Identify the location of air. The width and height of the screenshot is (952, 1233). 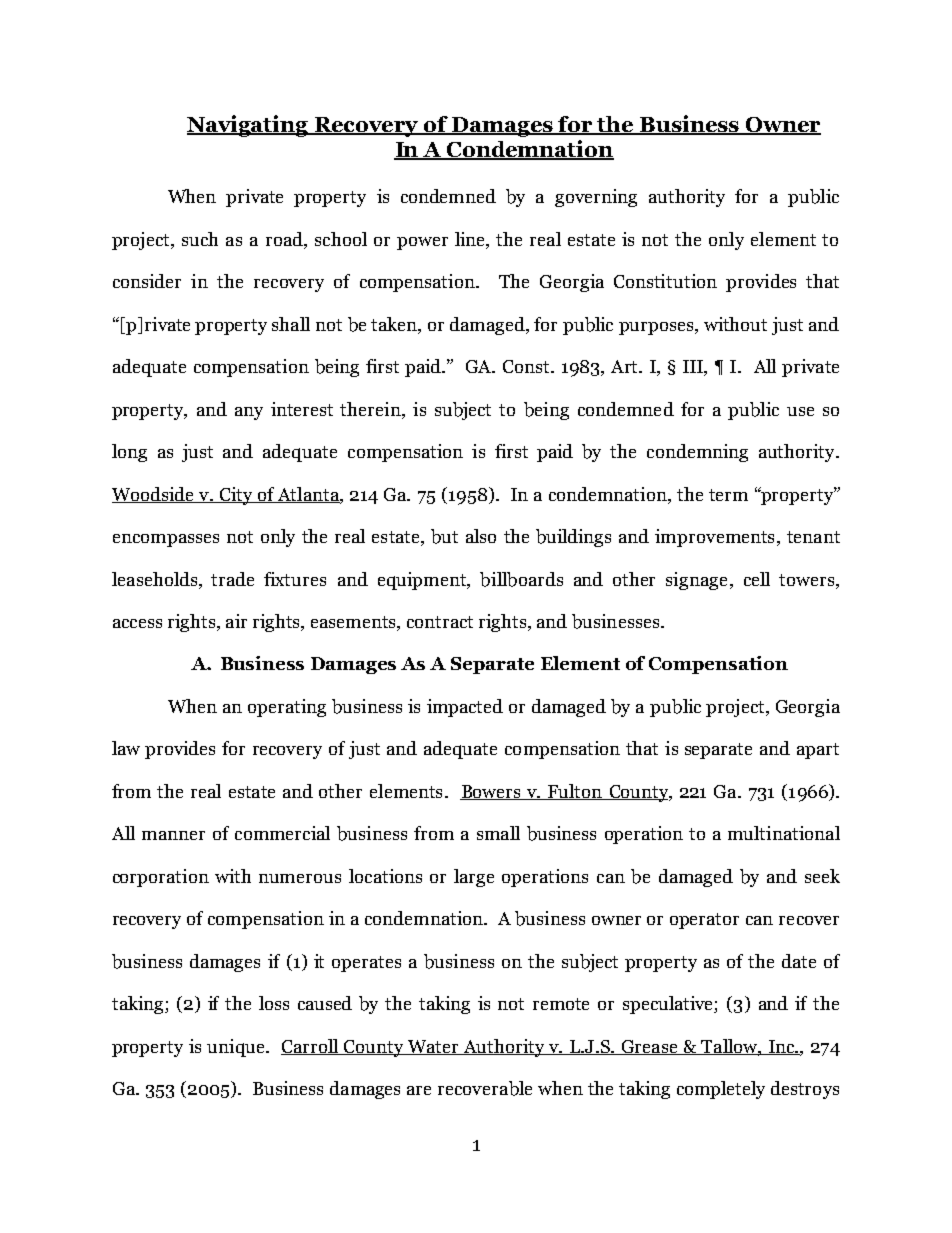
(236, 621).
